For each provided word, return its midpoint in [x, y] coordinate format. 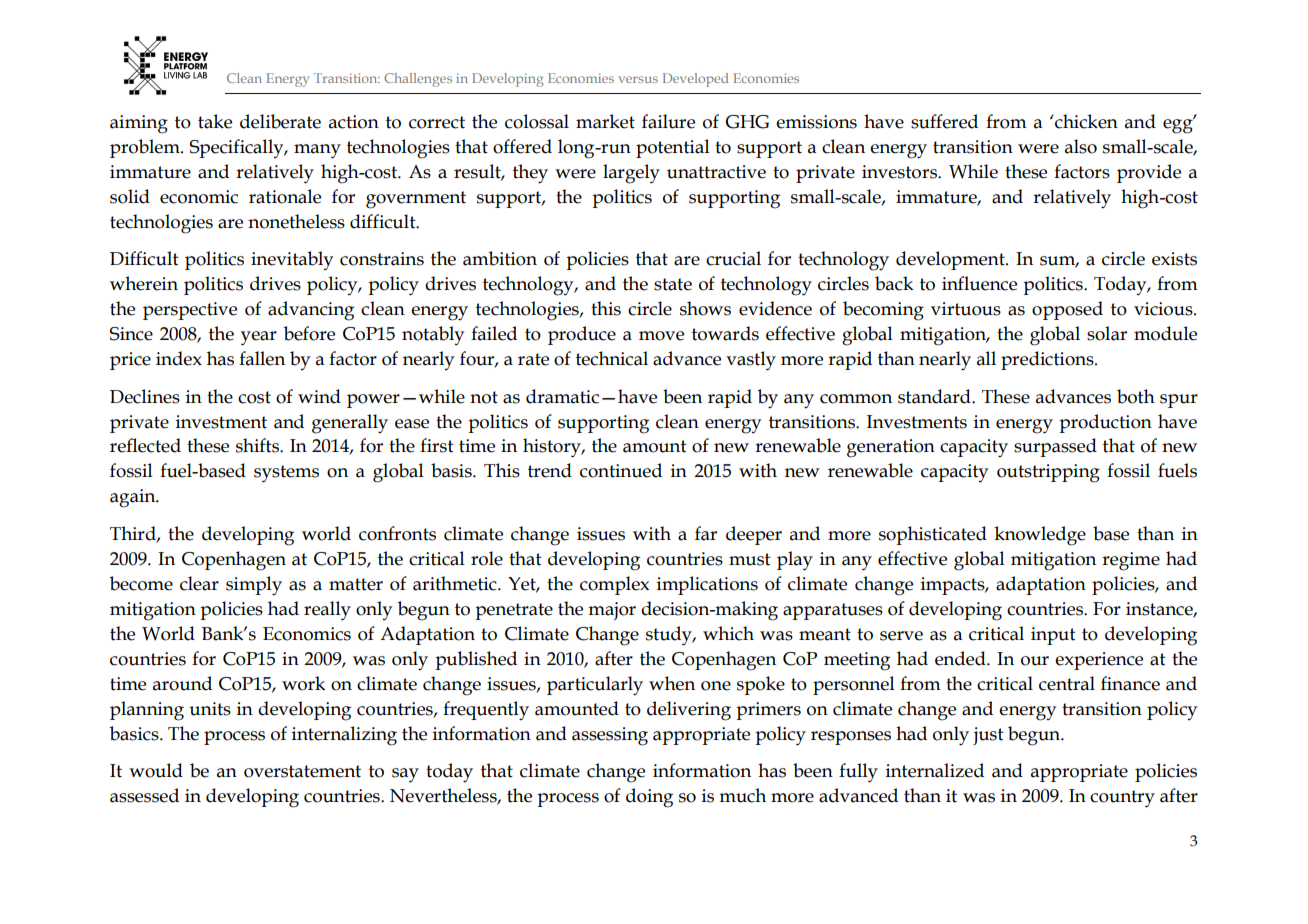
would [156, 770]
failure [668, 121]
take [215, 121]
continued [621, 470]
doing [649, 798]
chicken [1085, 121]
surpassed [1055, 447]
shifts [258, 445]
